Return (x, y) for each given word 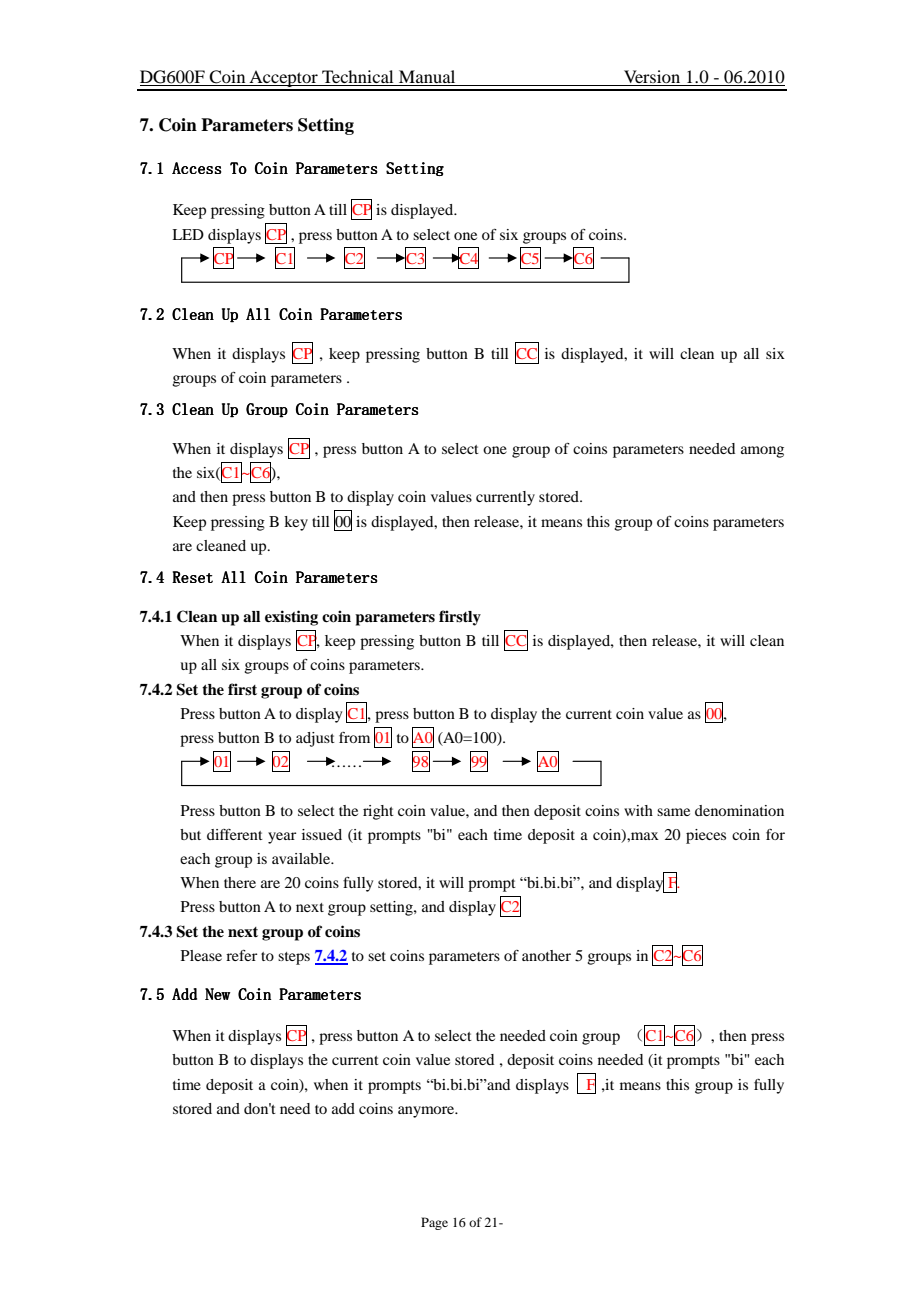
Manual (427, 78)
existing (291, 618)
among (762, 452)
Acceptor (283, 80)
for (775, 834)
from (354, 737)
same (673, 812)
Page (434, 1223)
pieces (706, 836)
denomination (739, 810)
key (296, 523)
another (546, 955)
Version (652, 78)
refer (241, 955)
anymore (427, 1112)
